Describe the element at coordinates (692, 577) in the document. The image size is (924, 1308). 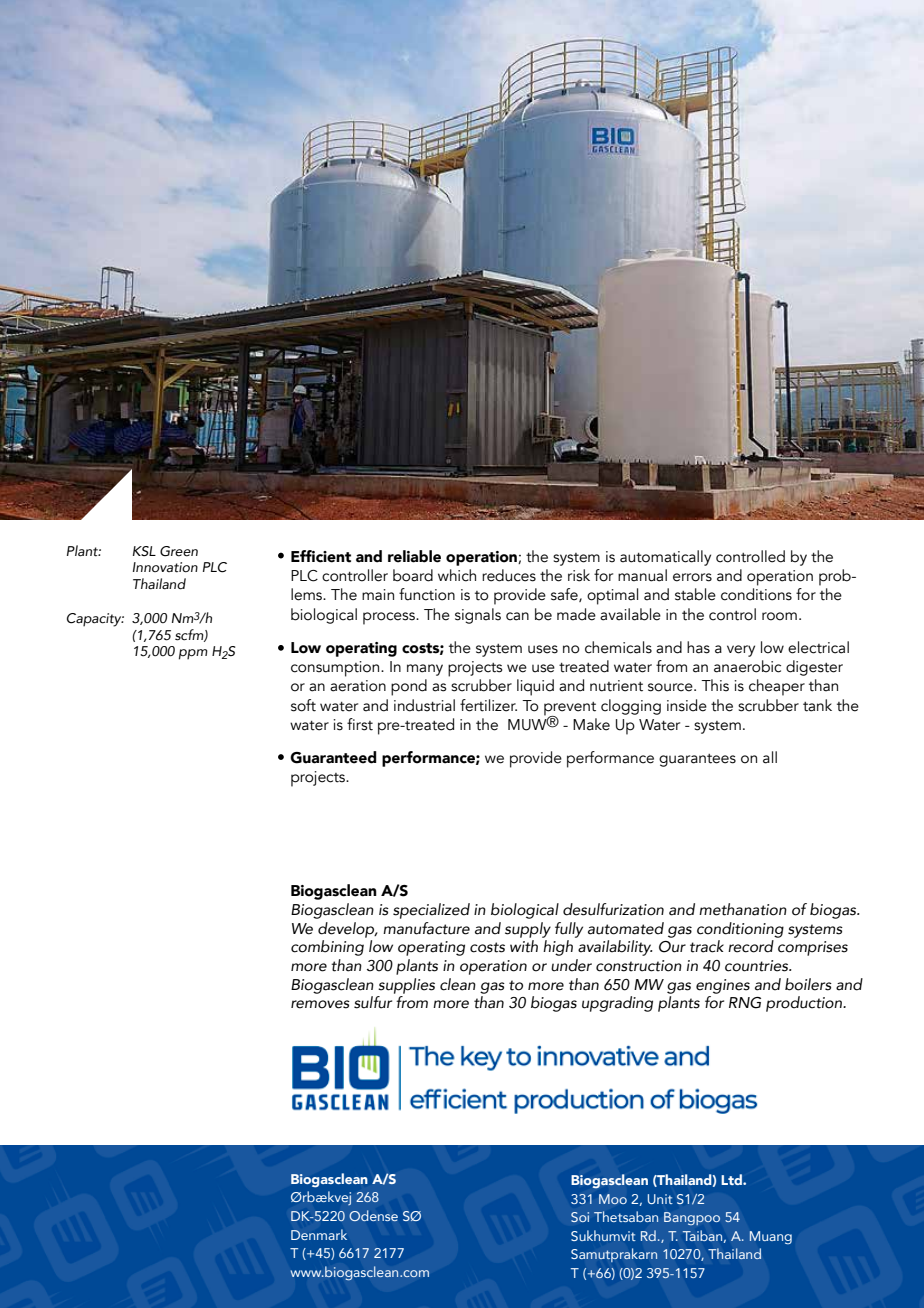
I see `errors` at that location.
